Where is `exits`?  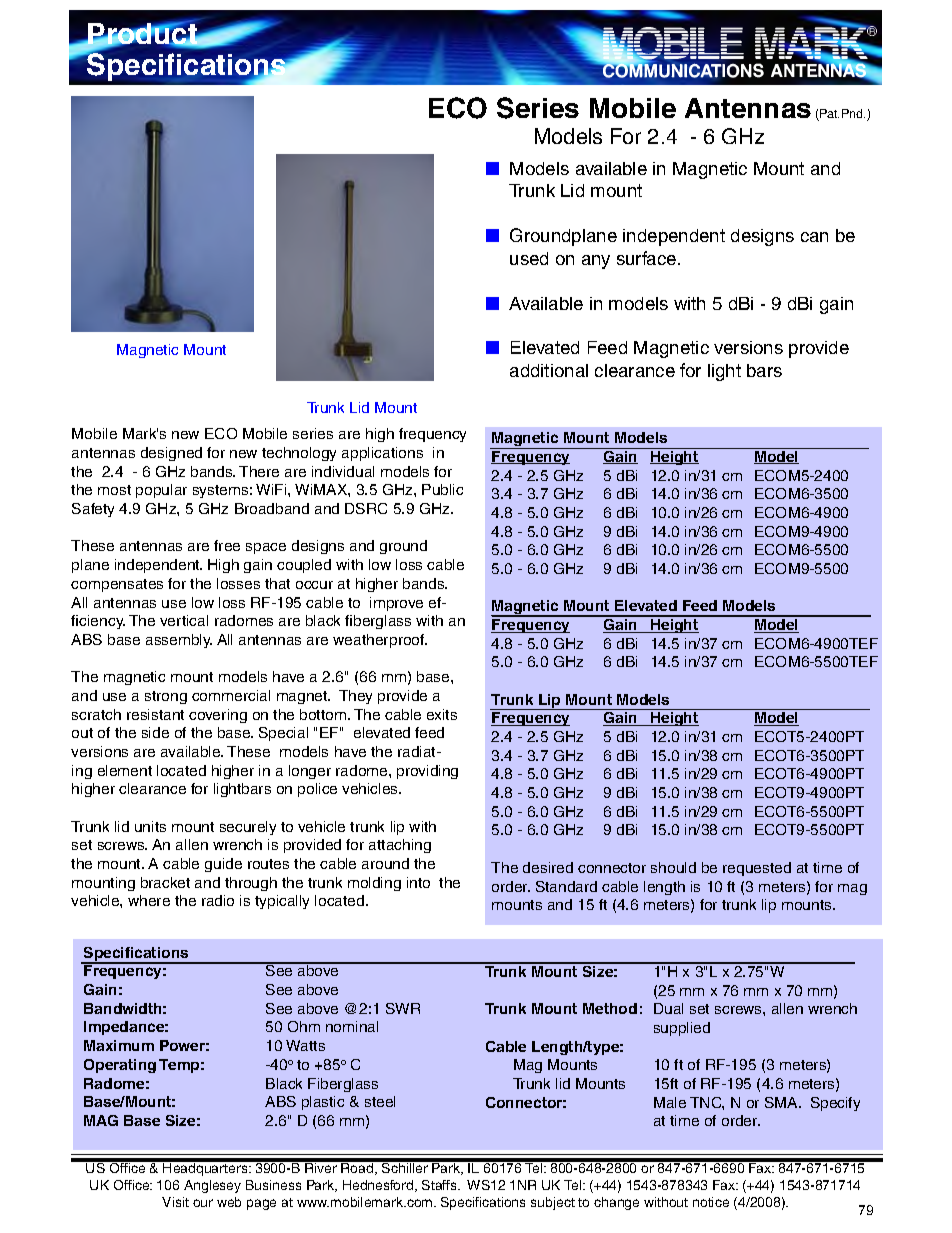
exits is located at coordinates (442, 714).
